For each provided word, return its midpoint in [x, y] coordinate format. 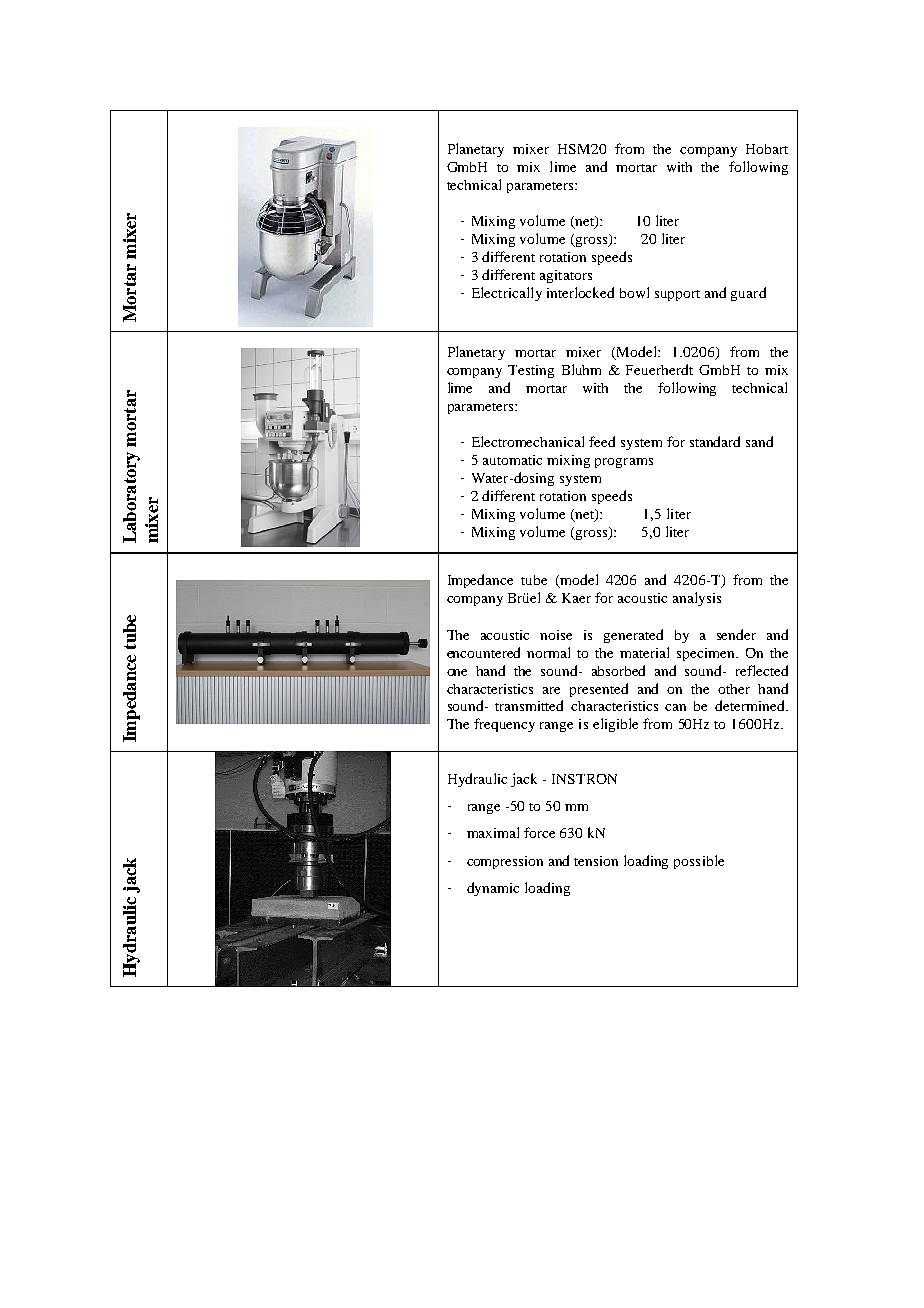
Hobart [767, 149]
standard [715, 441]
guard [748, 294]
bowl [634, 292]
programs [624, 463]
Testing [531, 371]
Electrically [507, 294]
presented [599, 690]
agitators [566, 276]
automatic [512, 460]
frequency [504, 725]
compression [505, 862]
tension [596, 861]
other [734, 689]
